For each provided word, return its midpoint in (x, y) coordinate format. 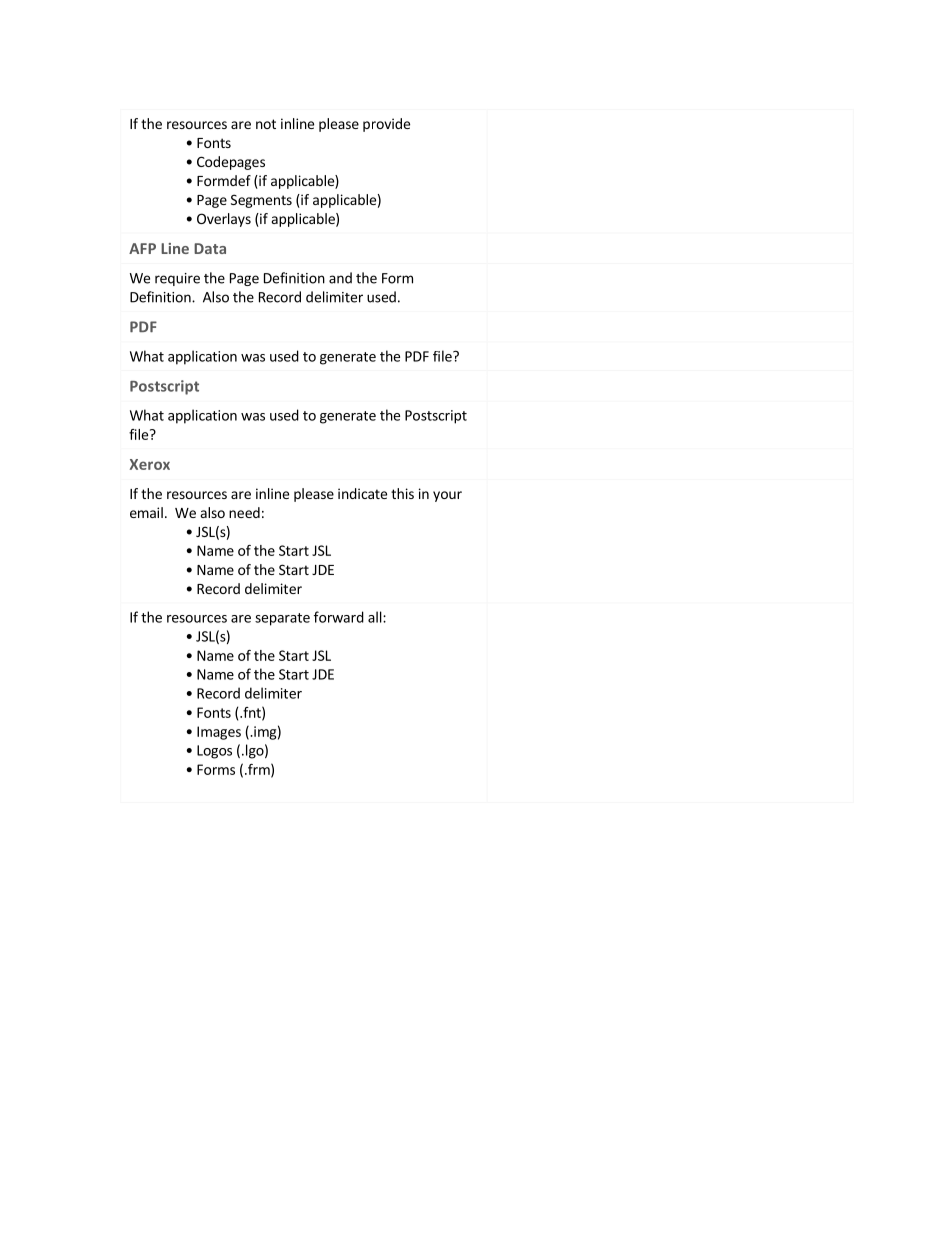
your (447, 496)
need (244, 512)
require (177, 279)
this (402, 493)
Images (219, 733)
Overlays (224, 220)
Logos (214, 752)
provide (386, 125)
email (146, 512)
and (340, 278)
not (266, 124)
